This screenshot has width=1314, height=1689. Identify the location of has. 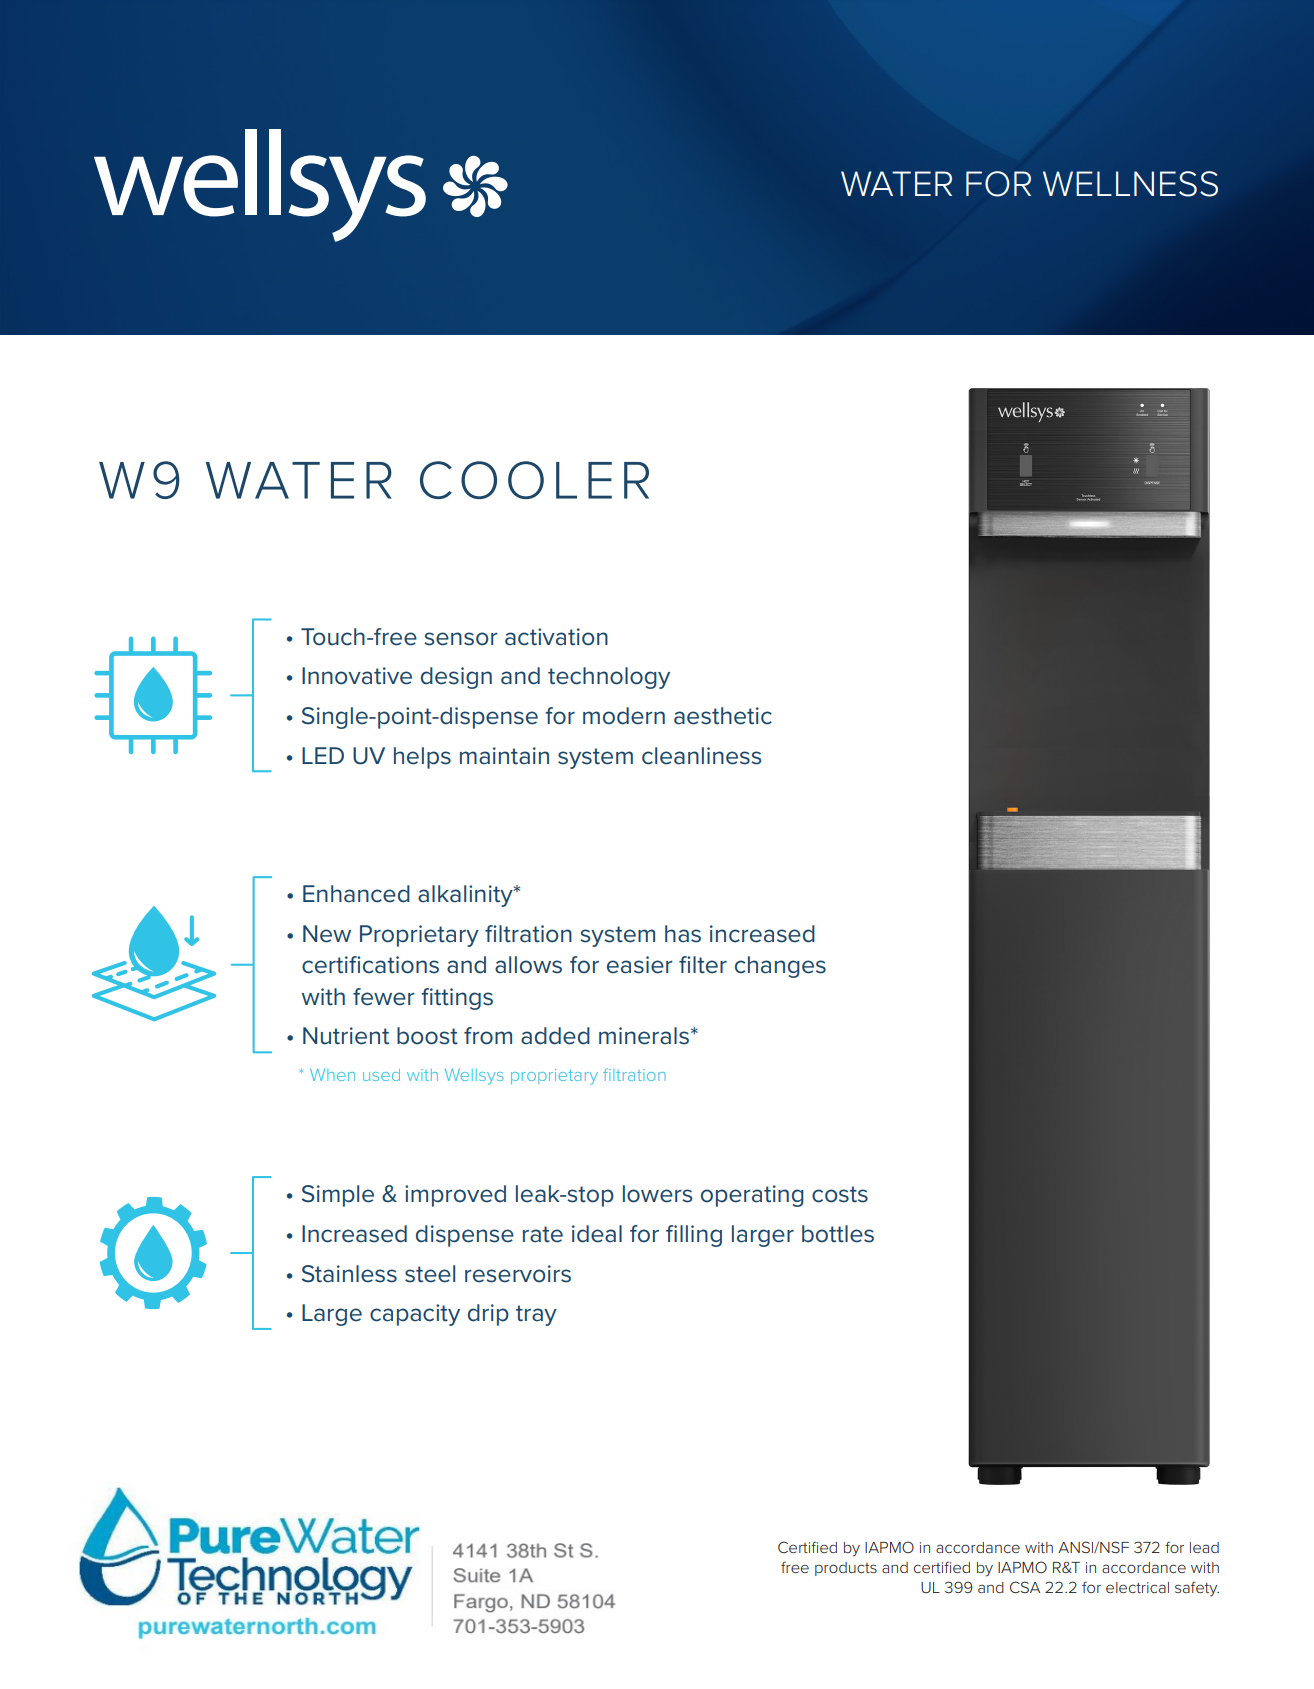
(683, 934).
